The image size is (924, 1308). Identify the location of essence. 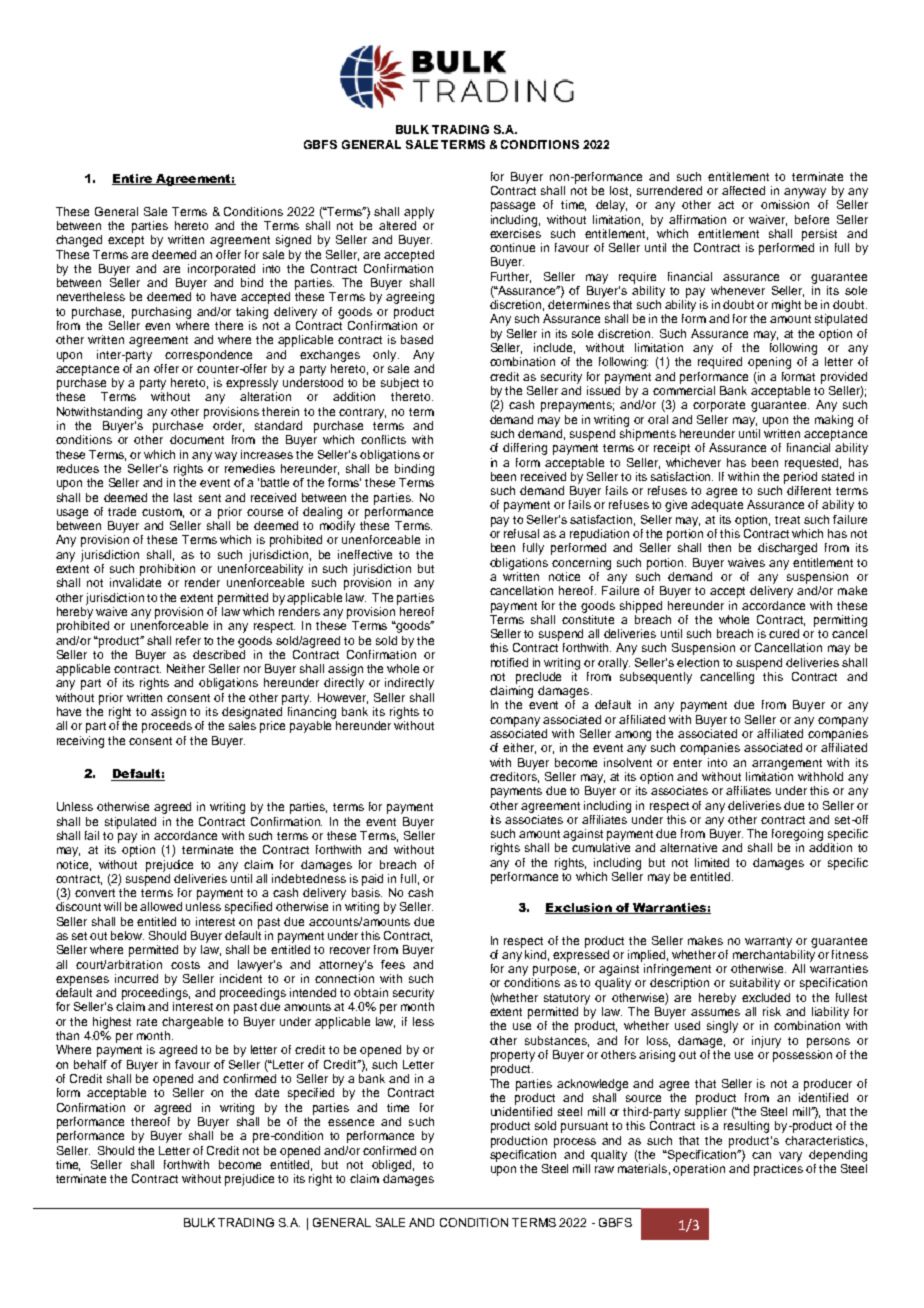
(351, 1122).
